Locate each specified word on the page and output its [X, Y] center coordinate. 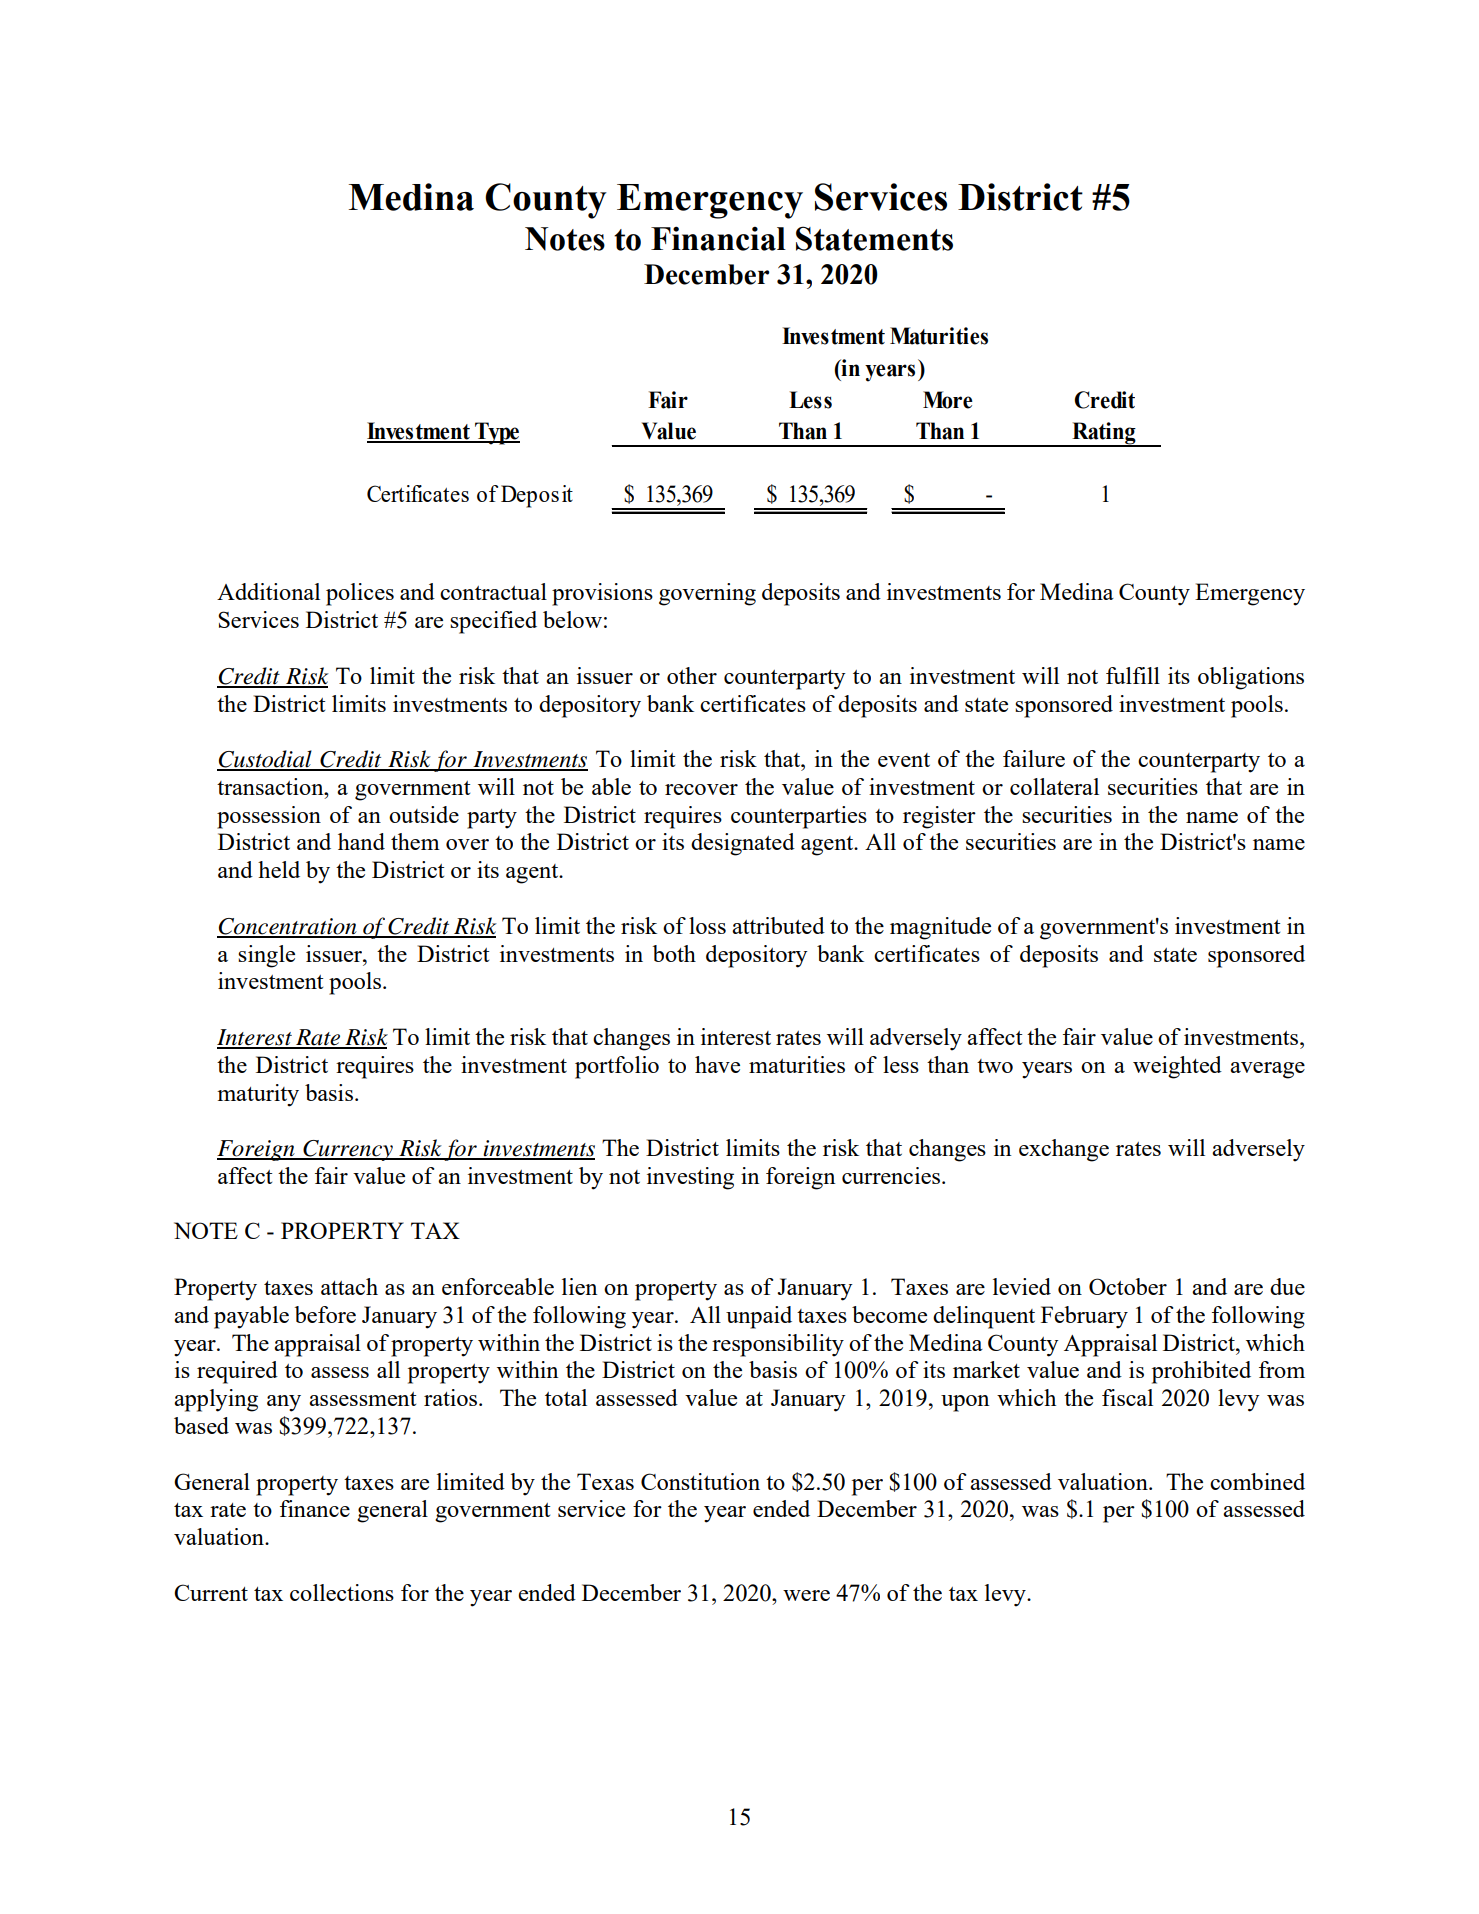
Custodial [265, 760]
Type [496, 433]
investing [690, 1178]
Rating [1104, 434]
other [692, 675]
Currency [348, 1150]
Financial [718, 238]
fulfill [1133, 675]
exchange [1064, 1150]
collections [342, 1592]
